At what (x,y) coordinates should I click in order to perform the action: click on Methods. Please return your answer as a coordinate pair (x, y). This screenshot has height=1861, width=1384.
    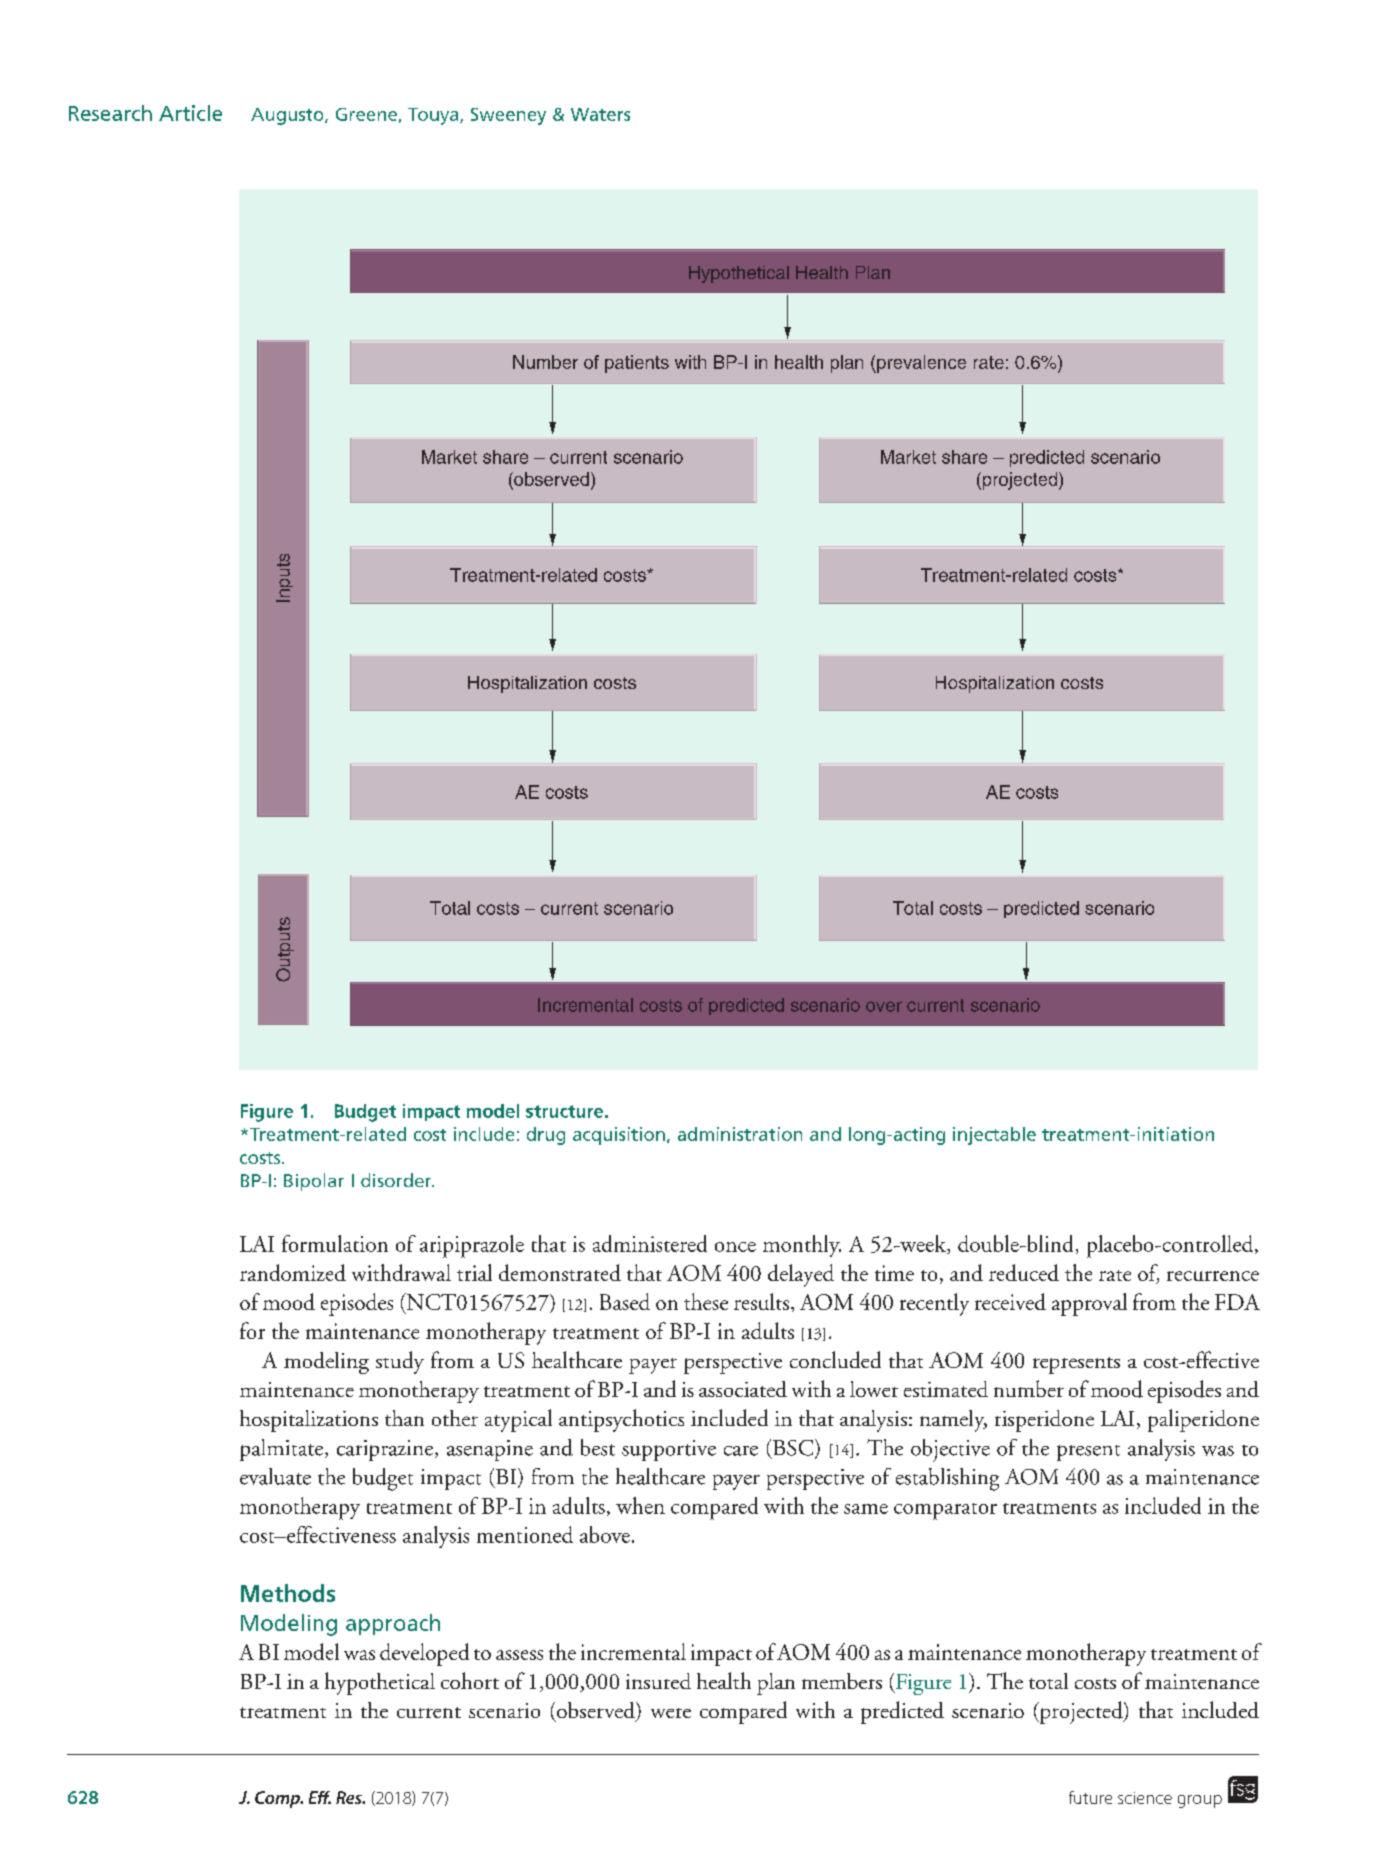
    Looking at the image, I should click on (288, 1593).
